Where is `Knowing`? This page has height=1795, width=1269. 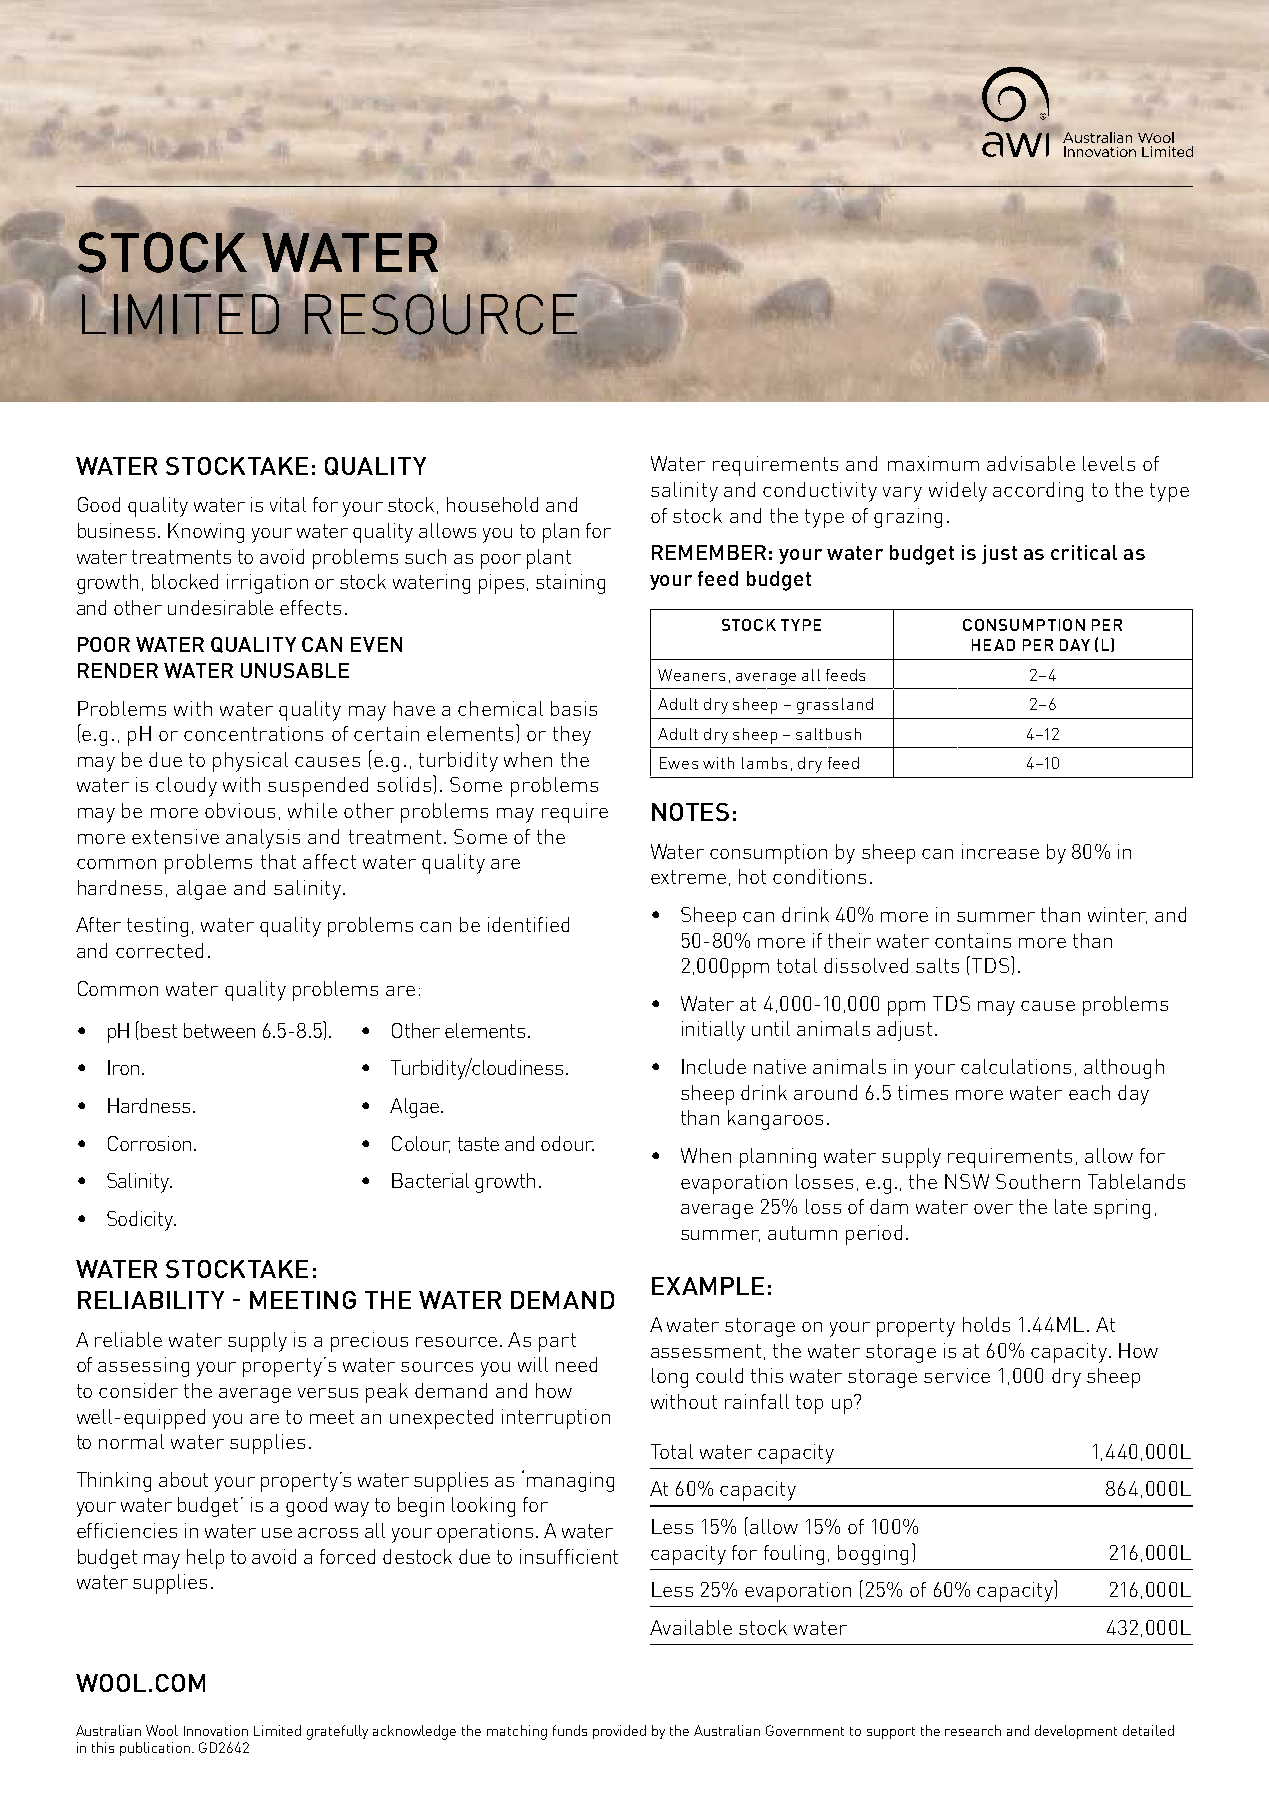 Knowing is located at coordinates (206, 533).
